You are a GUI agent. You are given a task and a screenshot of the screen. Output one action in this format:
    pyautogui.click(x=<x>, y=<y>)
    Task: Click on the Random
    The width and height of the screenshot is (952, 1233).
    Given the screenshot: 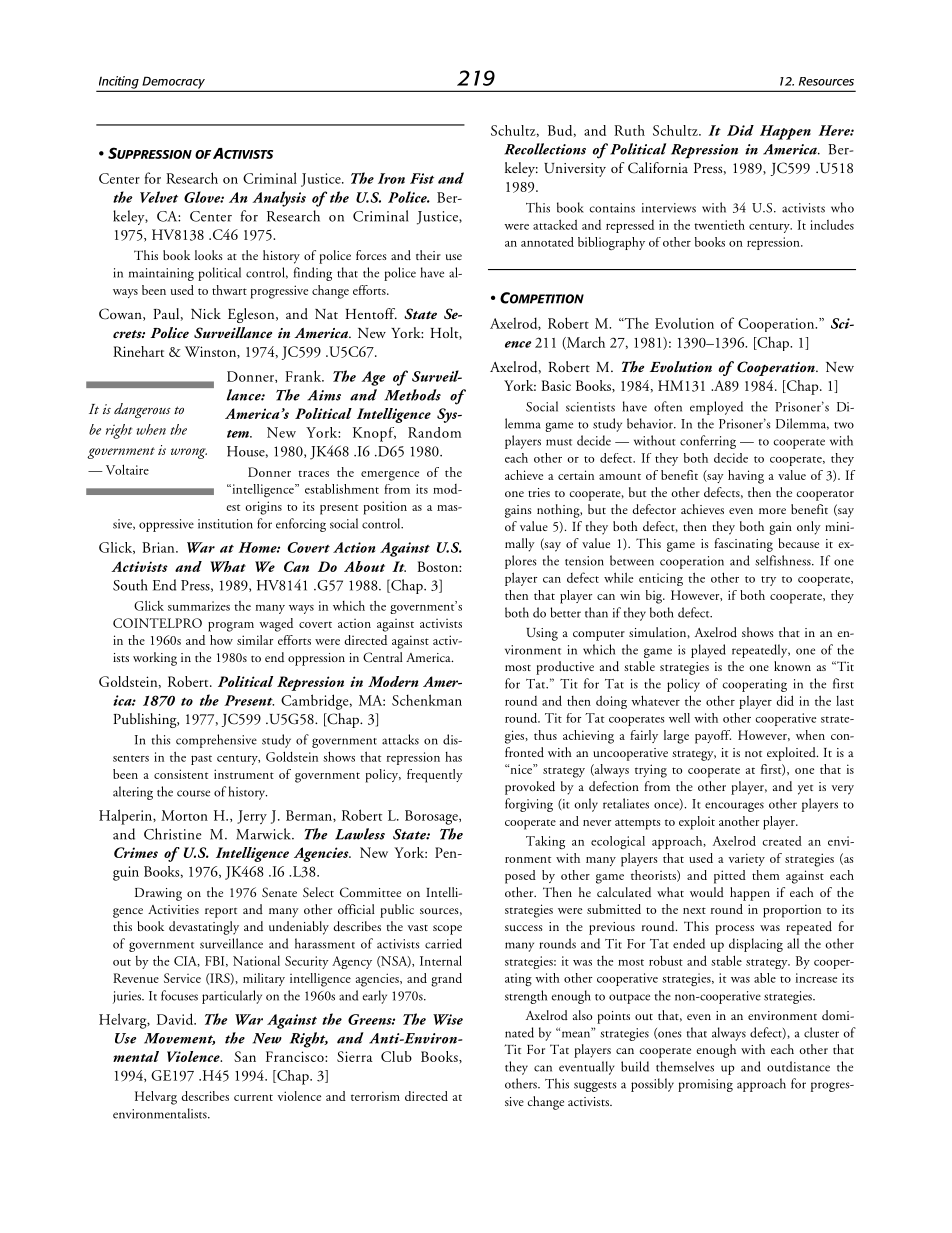 What is the action you would take?
    pyautogui.click(x=434, y=432)
